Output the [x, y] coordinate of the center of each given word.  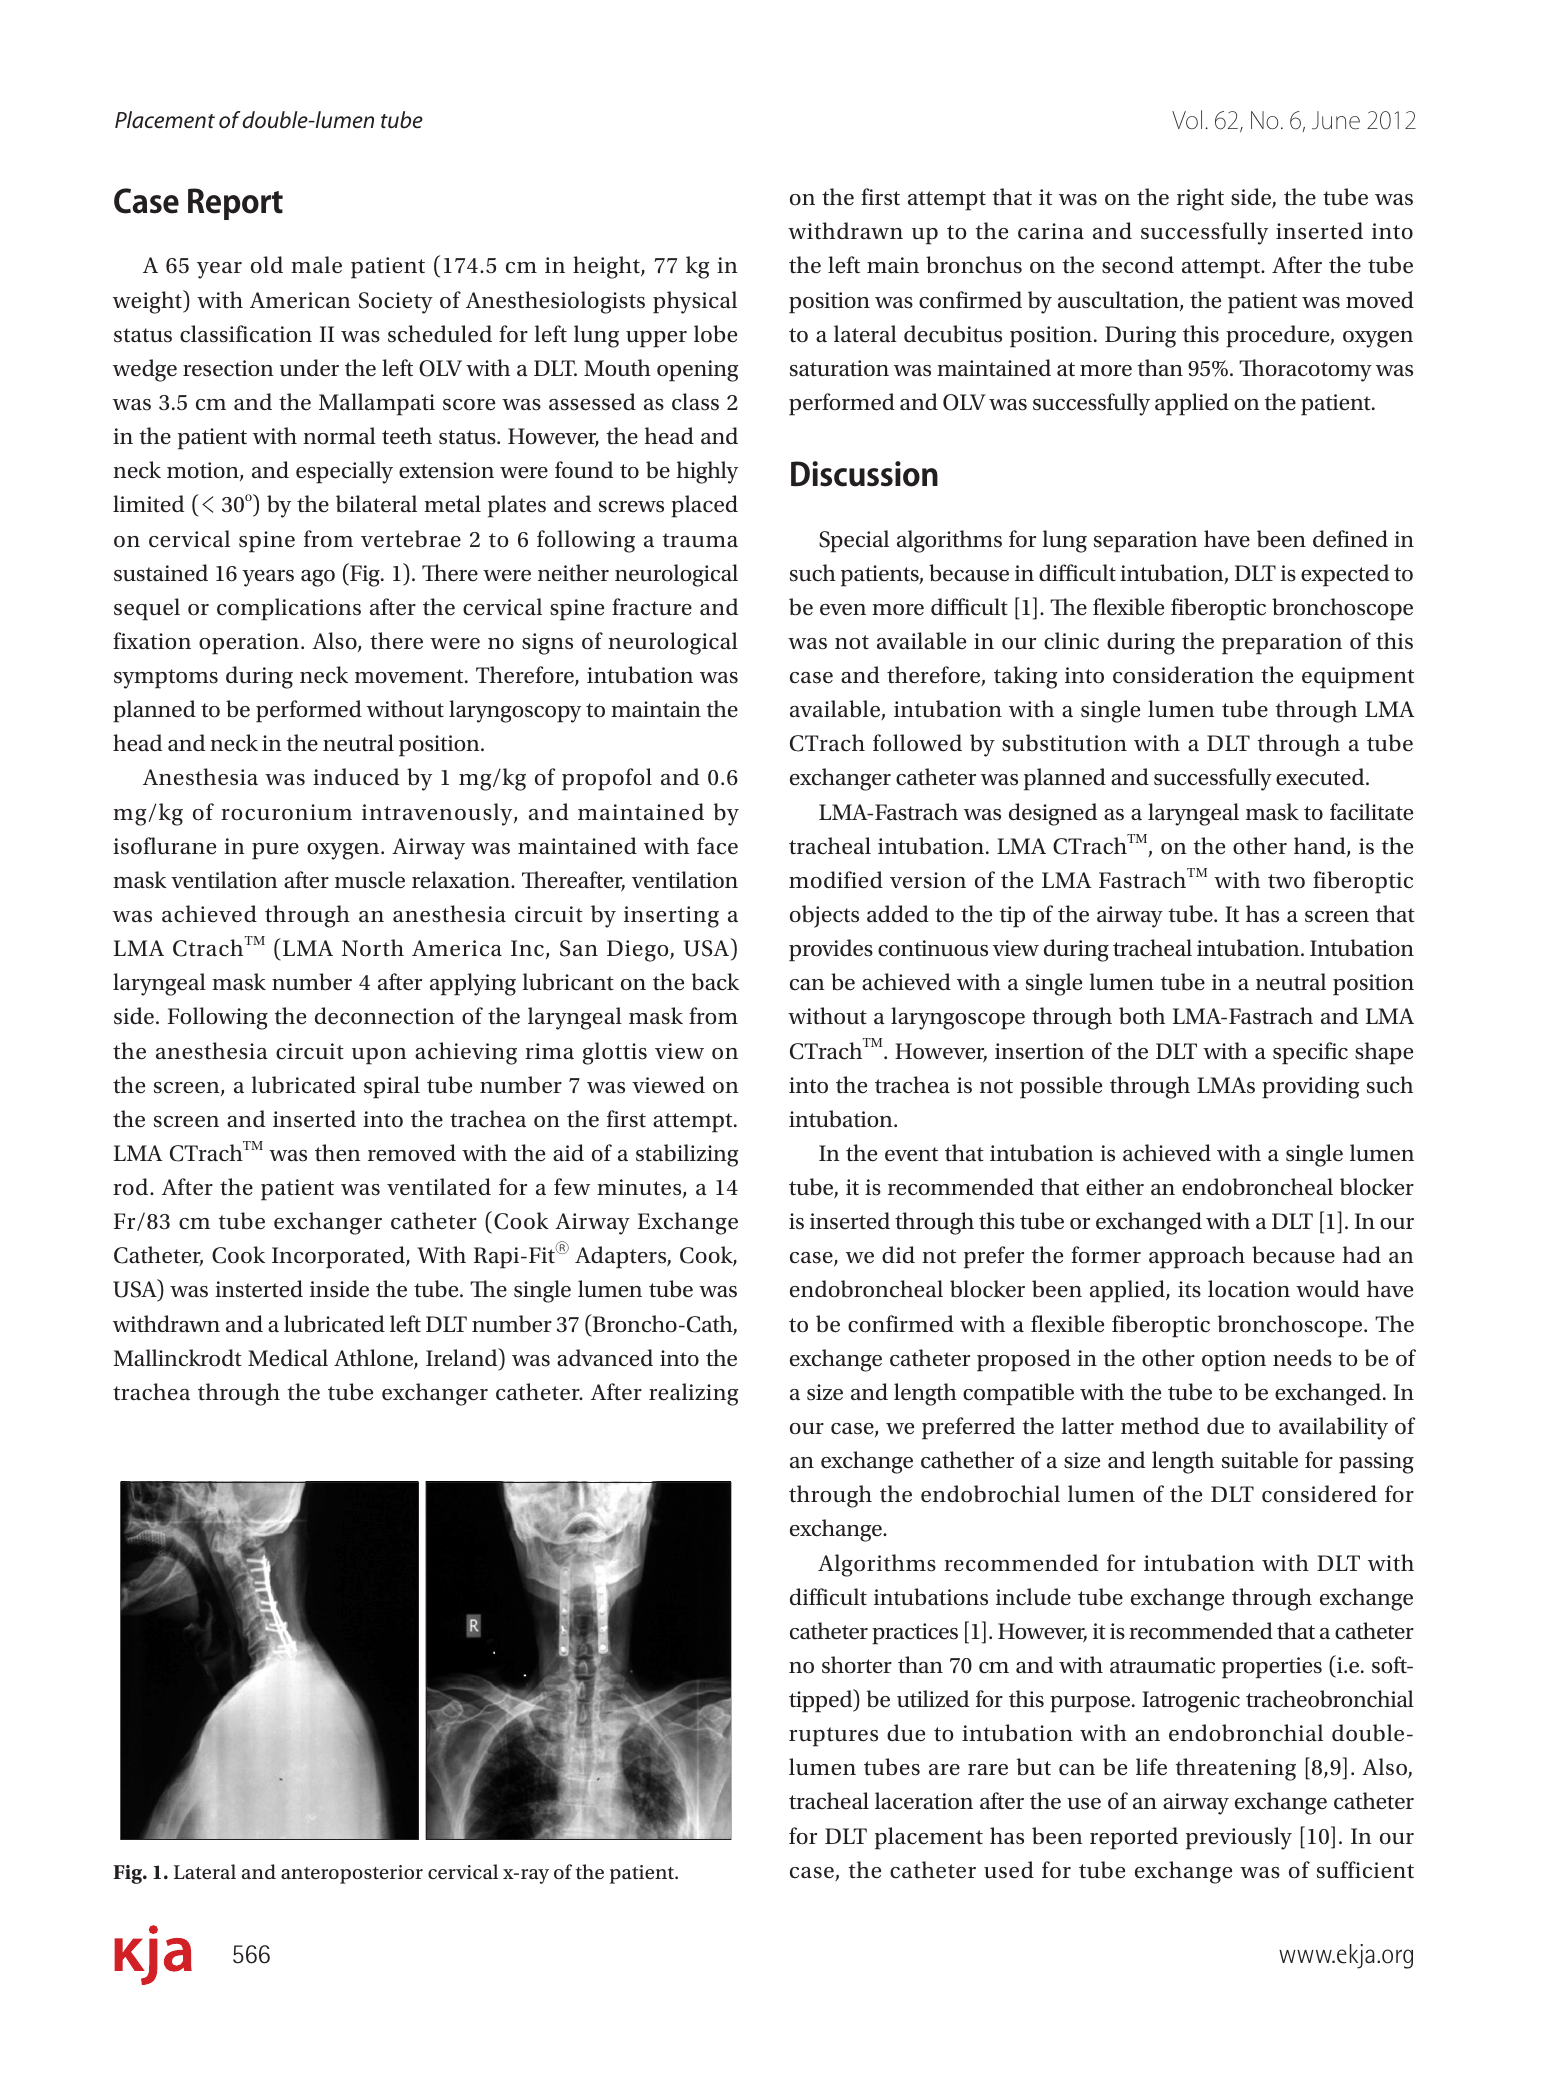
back [715, 982]
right [1200, 199]
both [1142, 1016]
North [373, 948]
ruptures [833, 1737]
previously [1239, 1838]
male [316, 265]
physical [695, 302]
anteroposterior [352, 1874]
